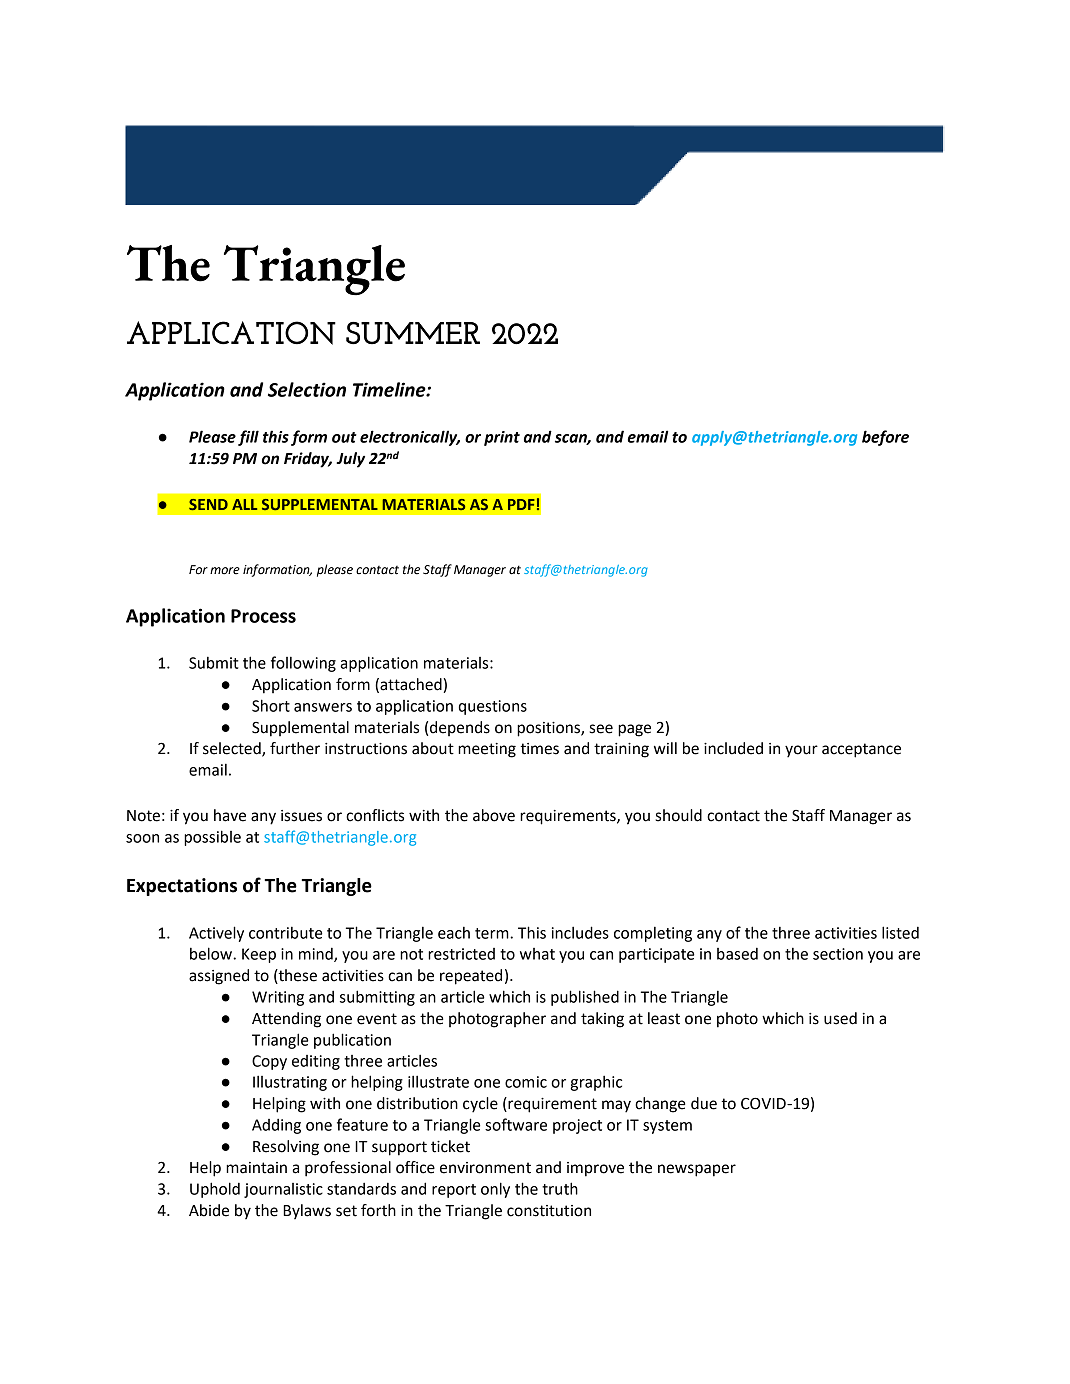 This screenshot has width=1070, height=1384. I want to click on Selection, so click(307, 389).
